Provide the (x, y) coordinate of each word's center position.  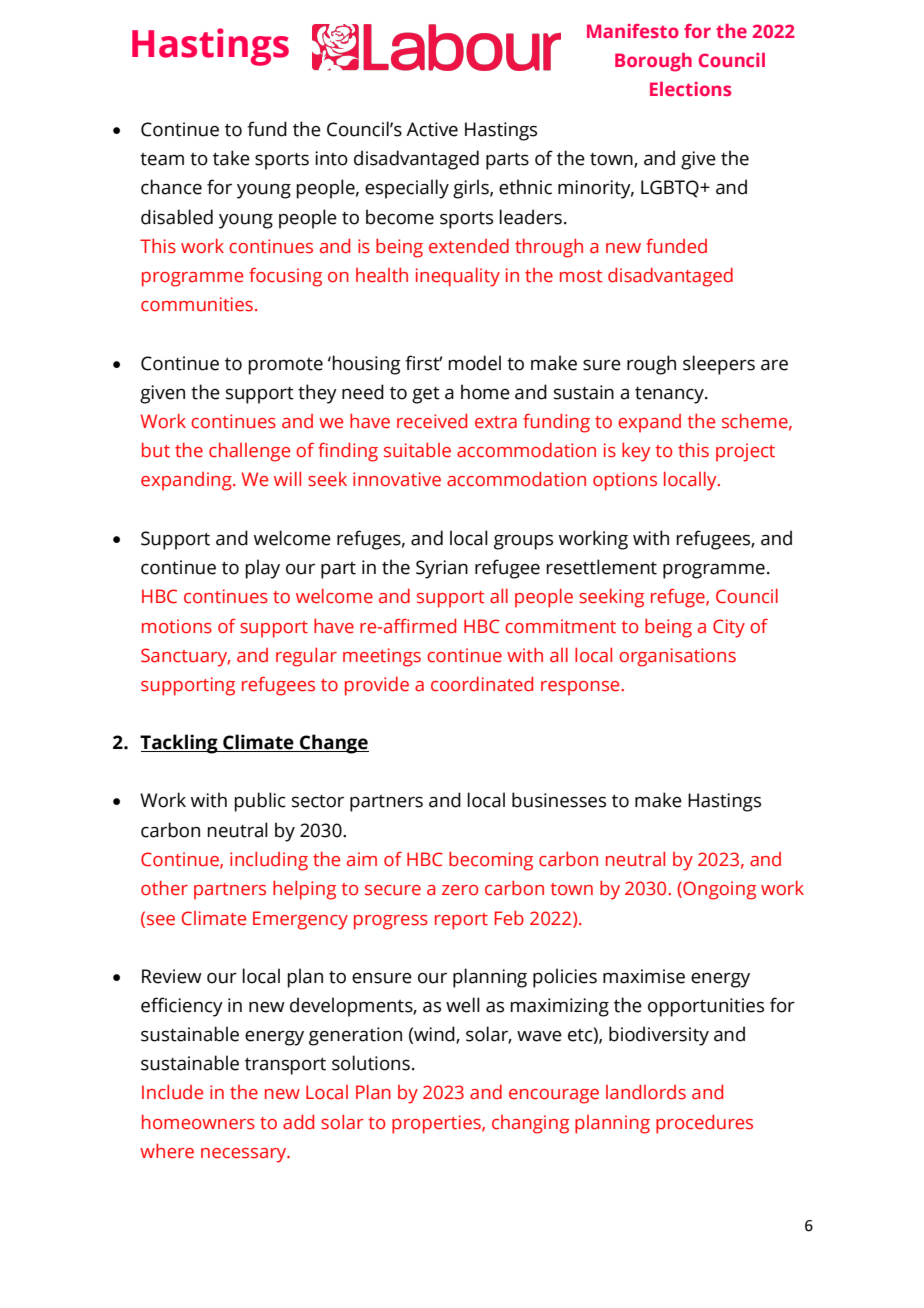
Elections (690, 89)
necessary (245, 1155)
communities (197, 304)
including (269, 861)
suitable (417, 450)
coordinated (482, 684)
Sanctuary (185, 657)
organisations (677, 657)
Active (432, 129)
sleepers (719, 365)
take (231, 158)
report (461, 921)
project (745, 452)
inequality (458, 277)
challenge (249, 452)
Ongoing (718, 890)
